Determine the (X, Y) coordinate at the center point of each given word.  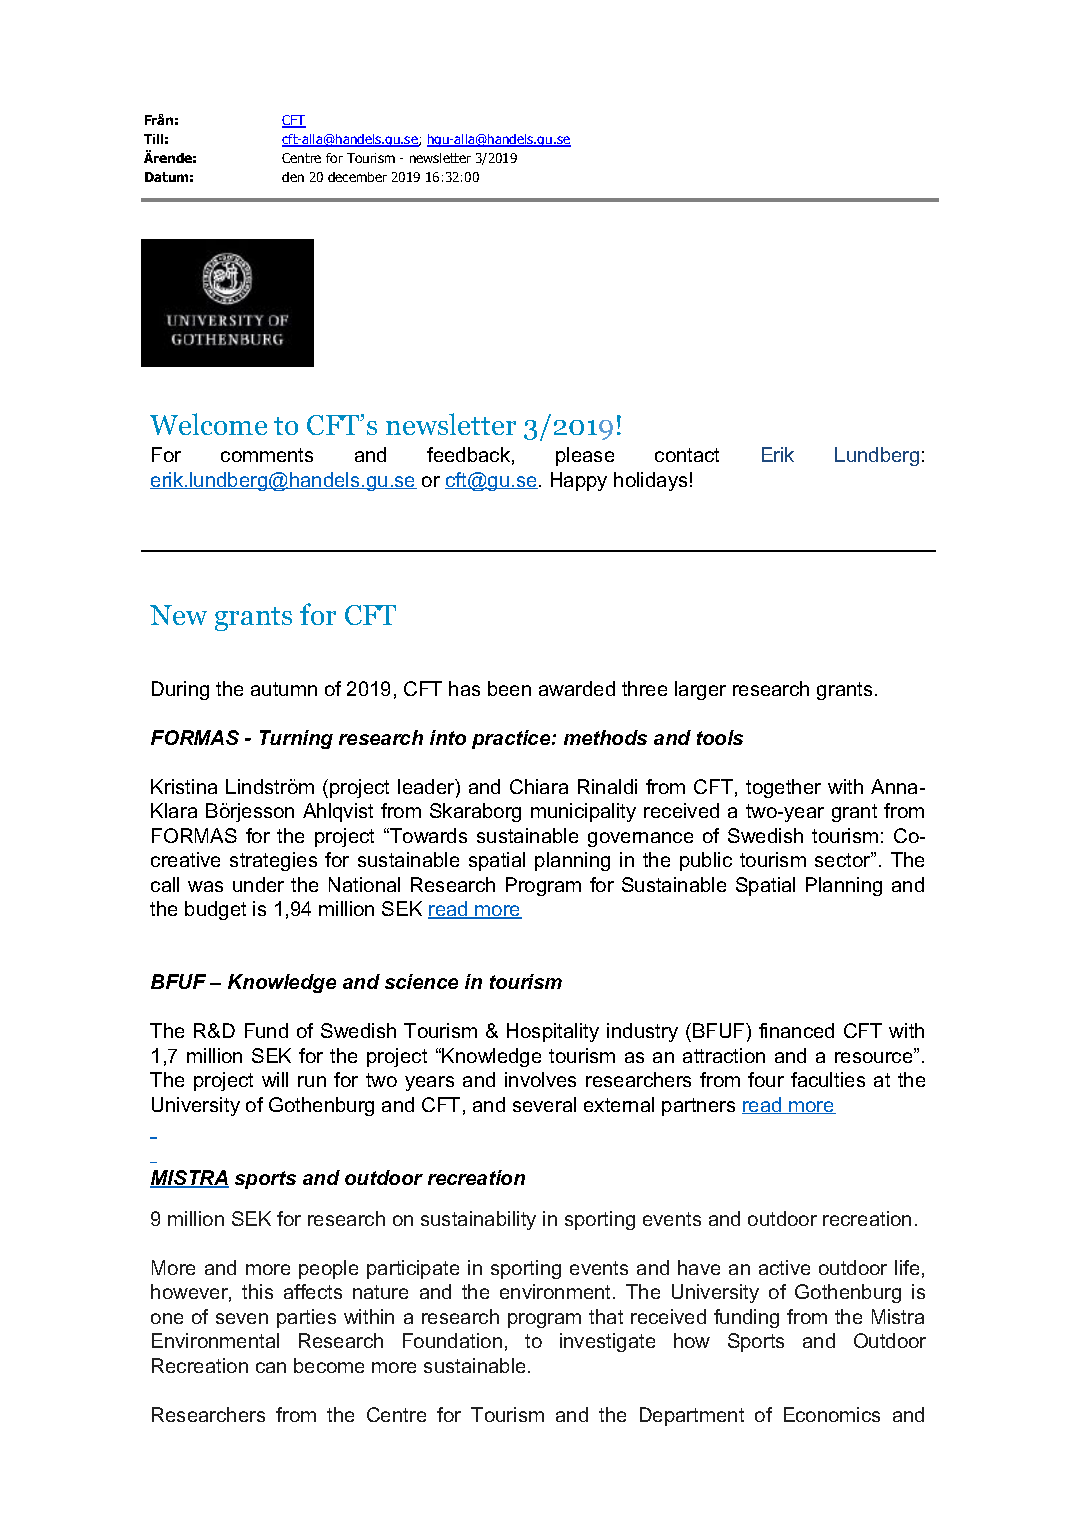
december (357, 177)
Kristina (184, 786)
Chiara (539, 786)
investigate (607, 1342)
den (293, 177)
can (271, 1367)
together (783, 788)
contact (687, 455)
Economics (832, 1414)
